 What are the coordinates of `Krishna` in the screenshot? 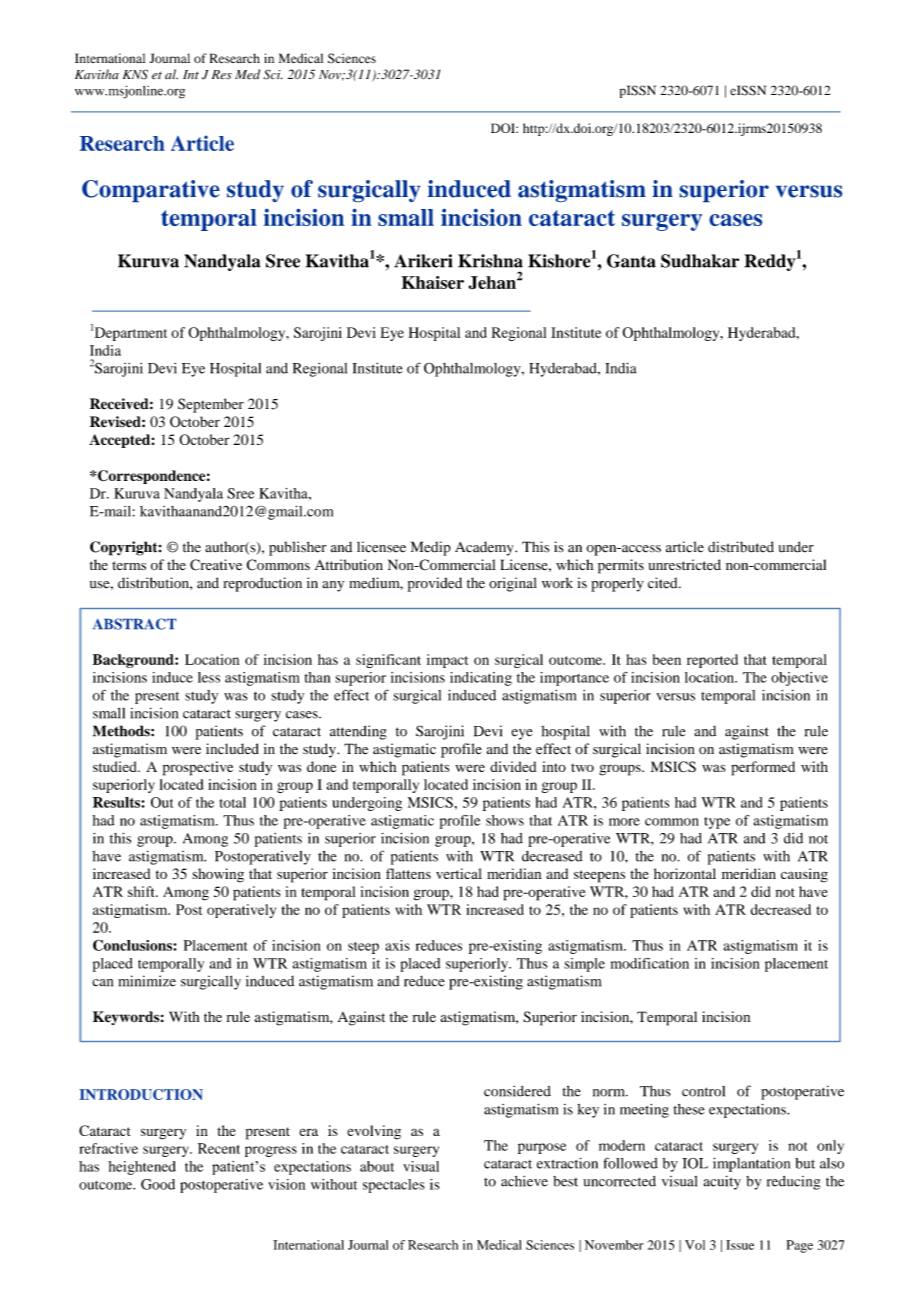 It's located at (490, 261).
